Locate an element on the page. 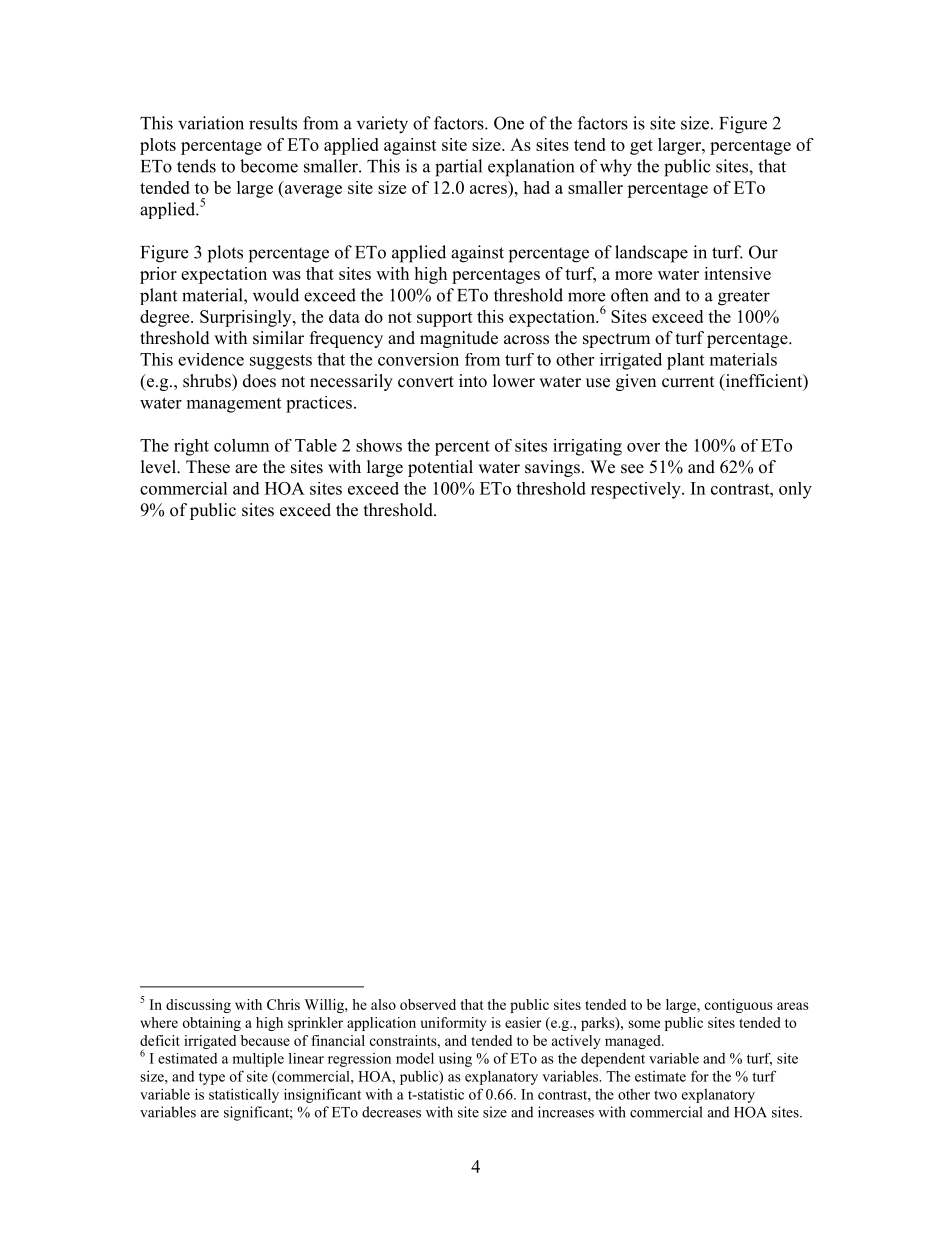 This document has width=952, height=1233. column is located at coordinates (241, 445).
